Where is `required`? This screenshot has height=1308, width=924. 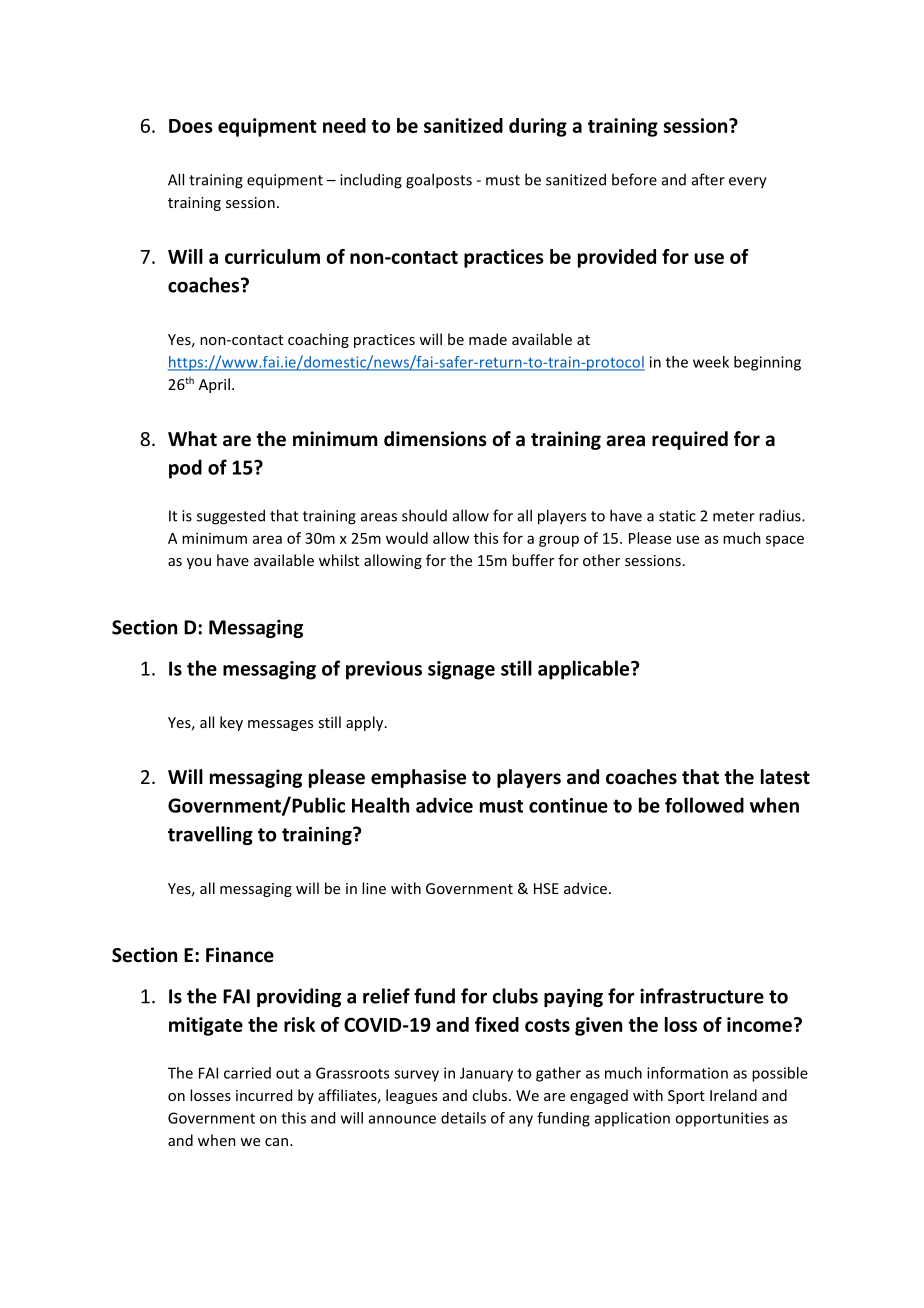
required is located at coordinates (690, 440).
